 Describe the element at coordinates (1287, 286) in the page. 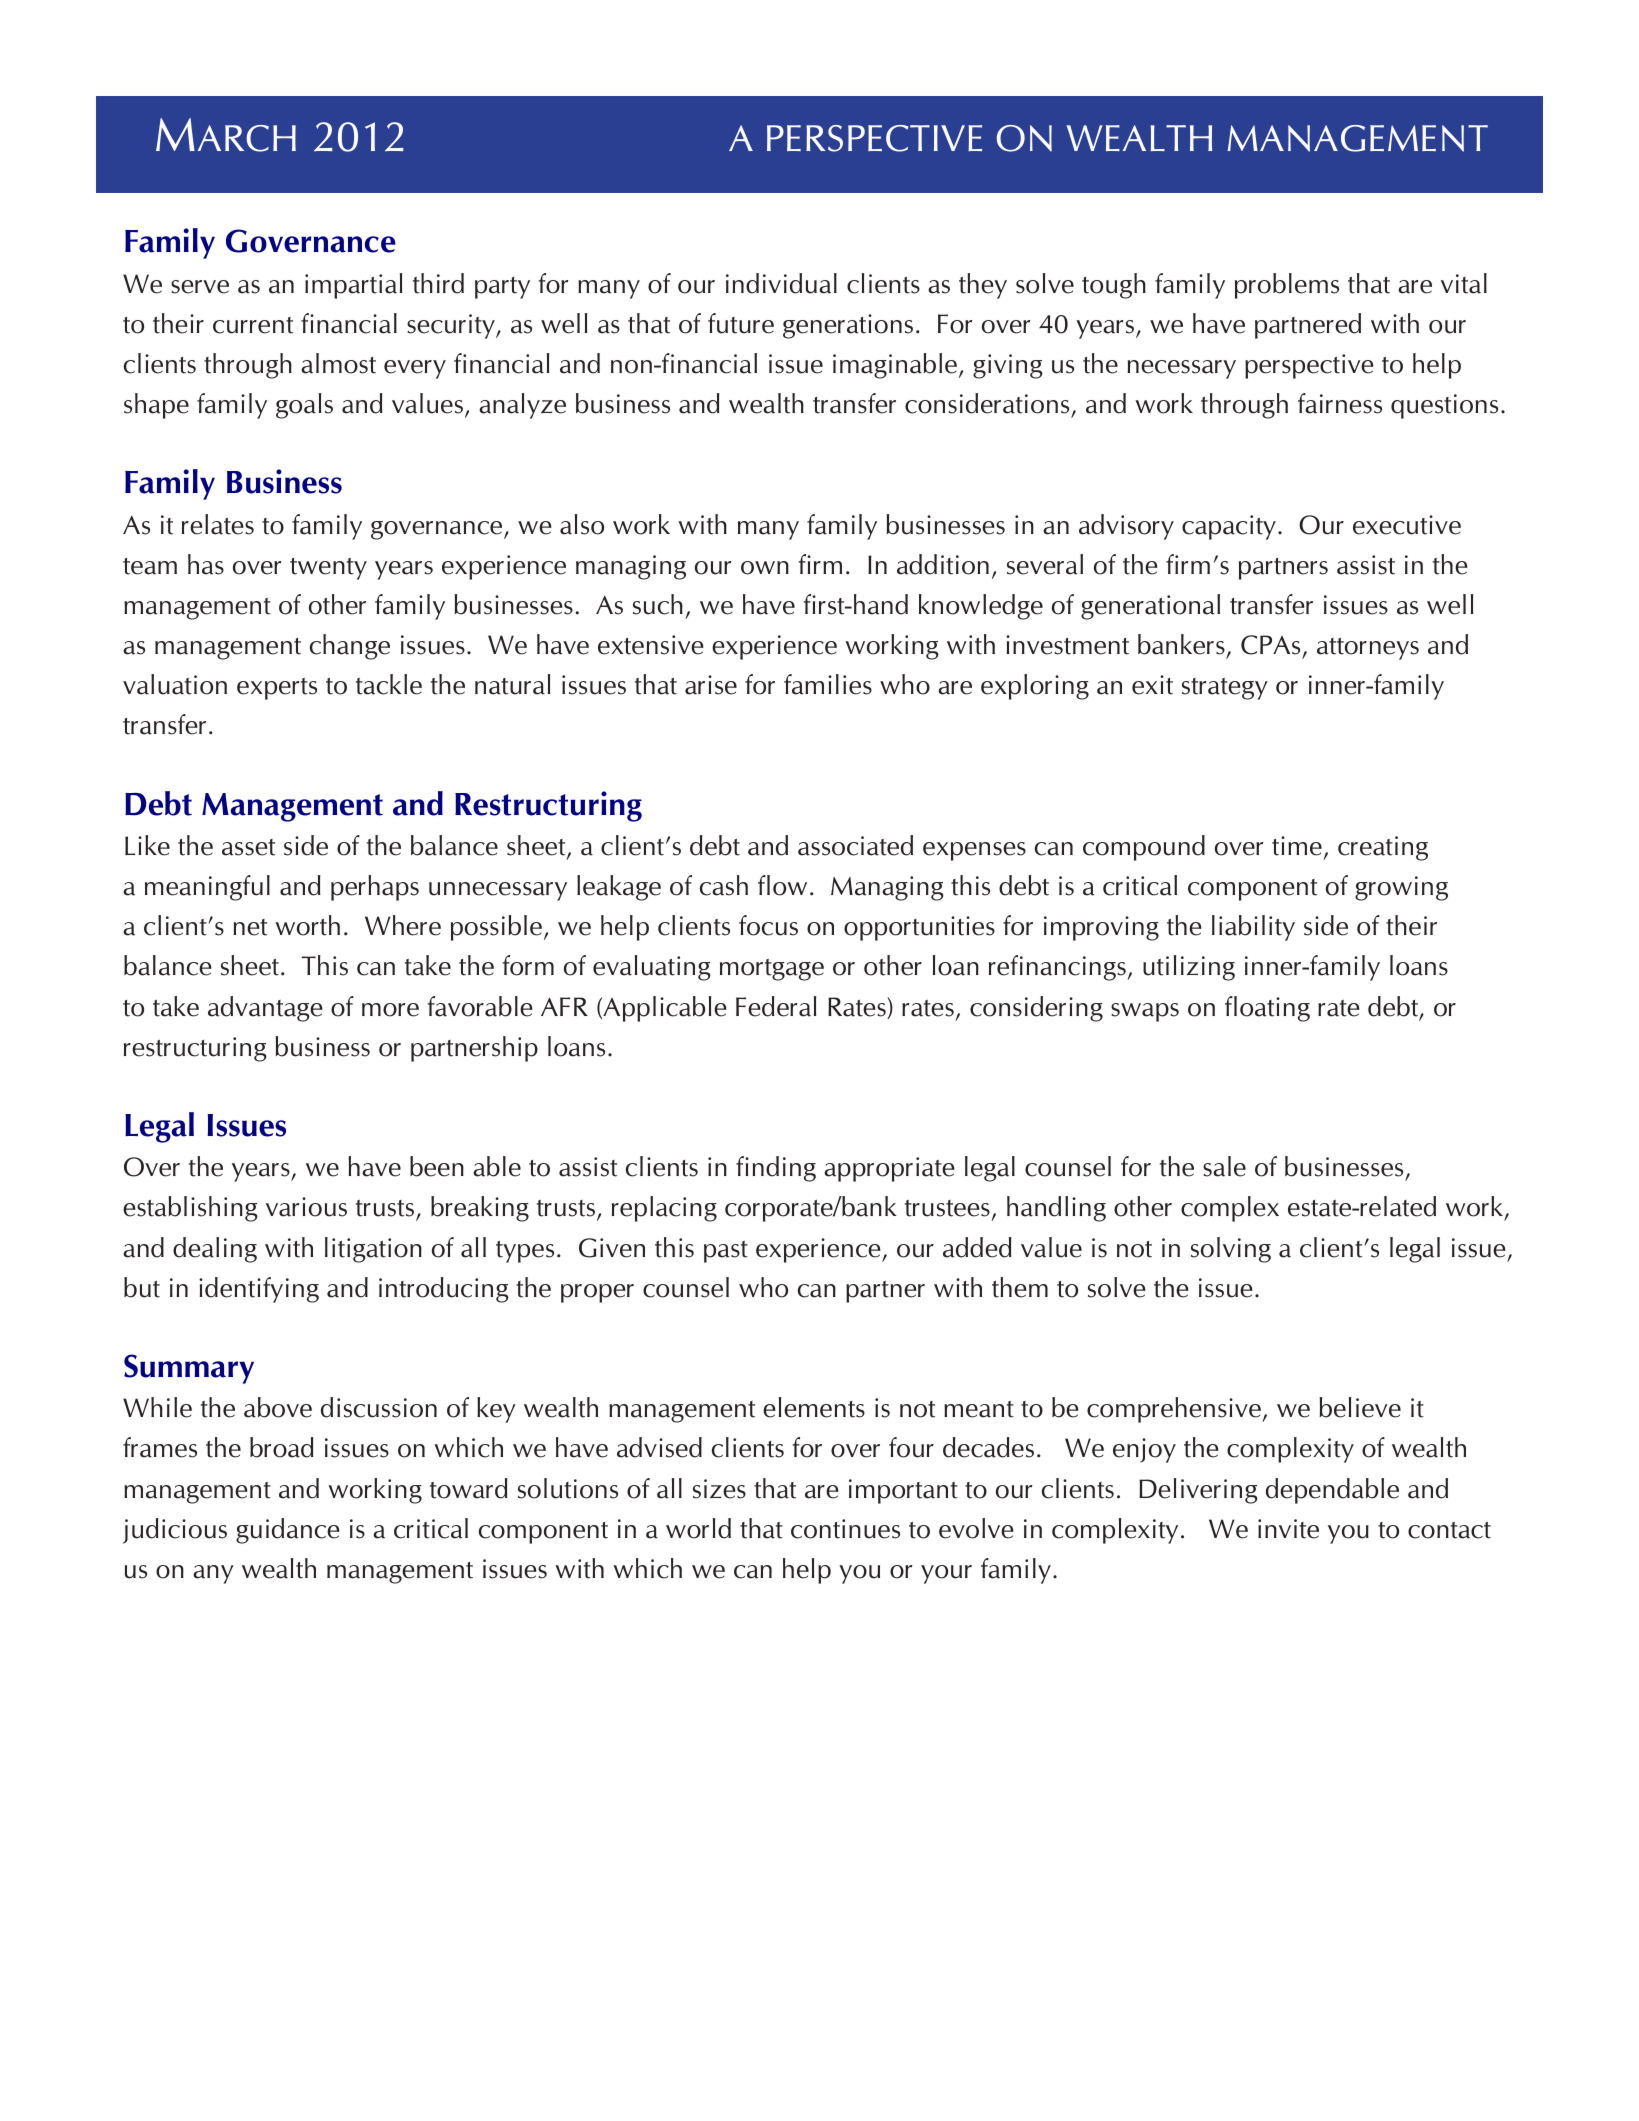

I see `problems` at that location.
